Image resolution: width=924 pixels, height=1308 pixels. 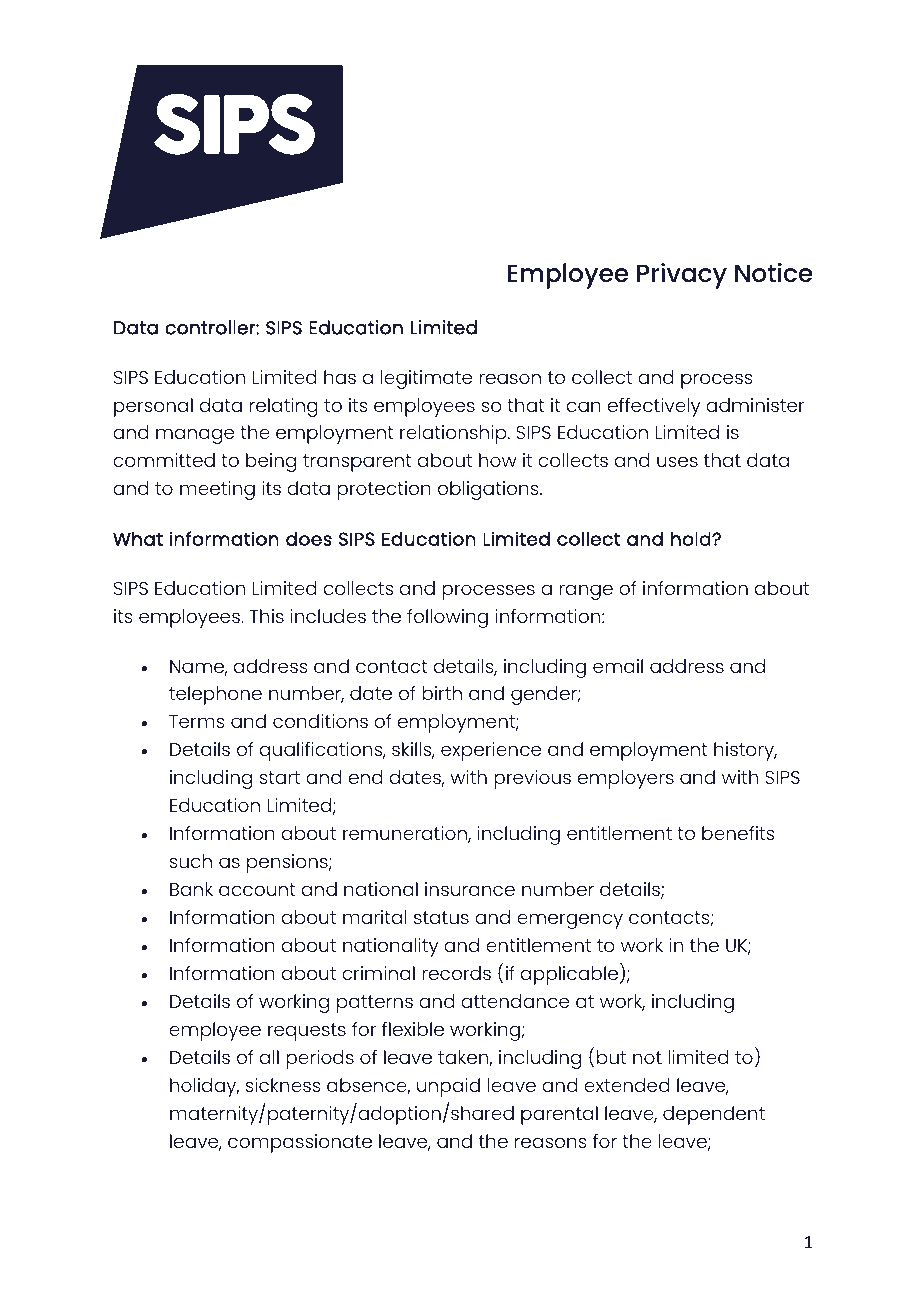 I want to click on holiday, so click(x=204, y=1087).
